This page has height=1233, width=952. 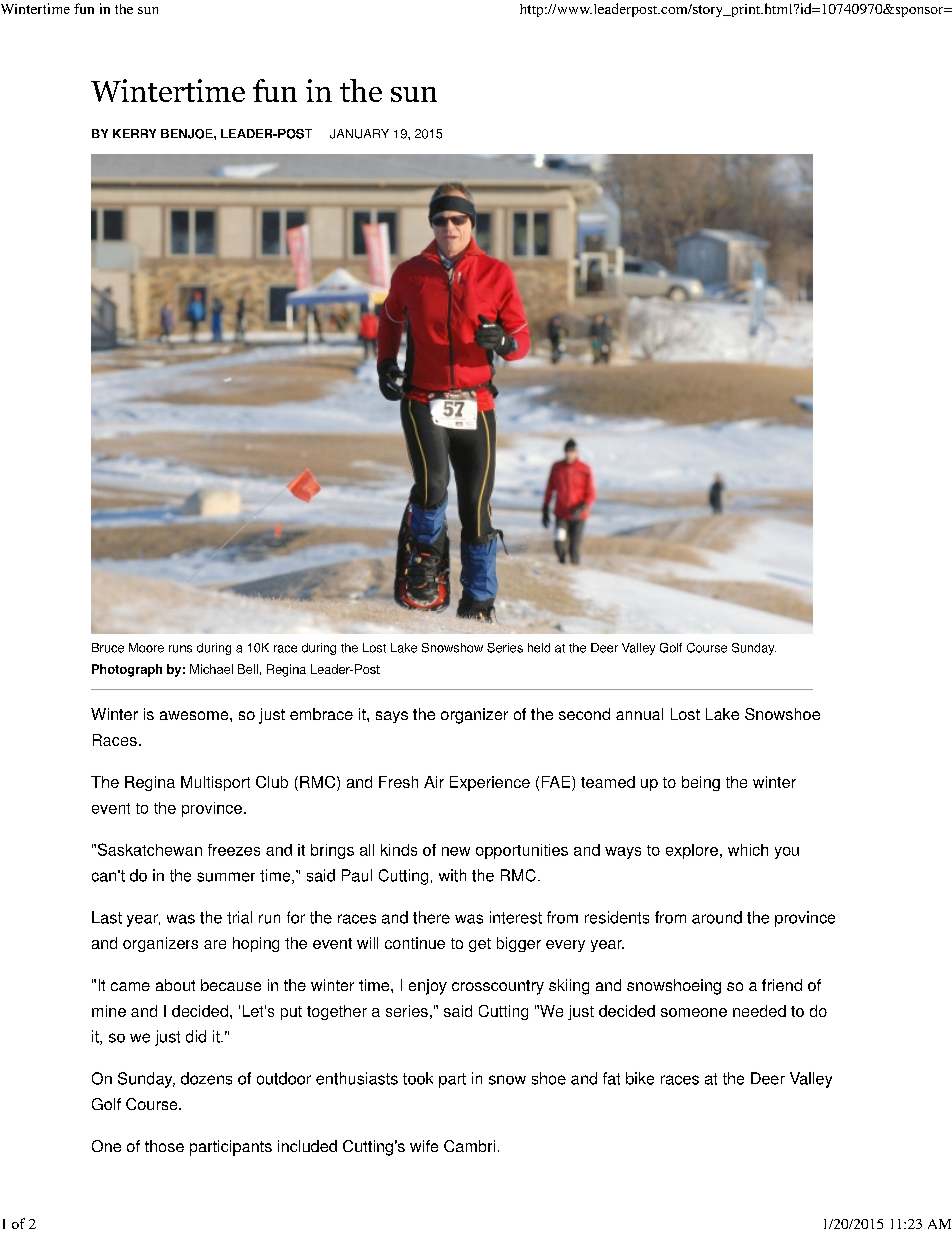 What do you see at coordinates (226, 877) in the page?
I see `summer` at bounding box center [226, 877].
